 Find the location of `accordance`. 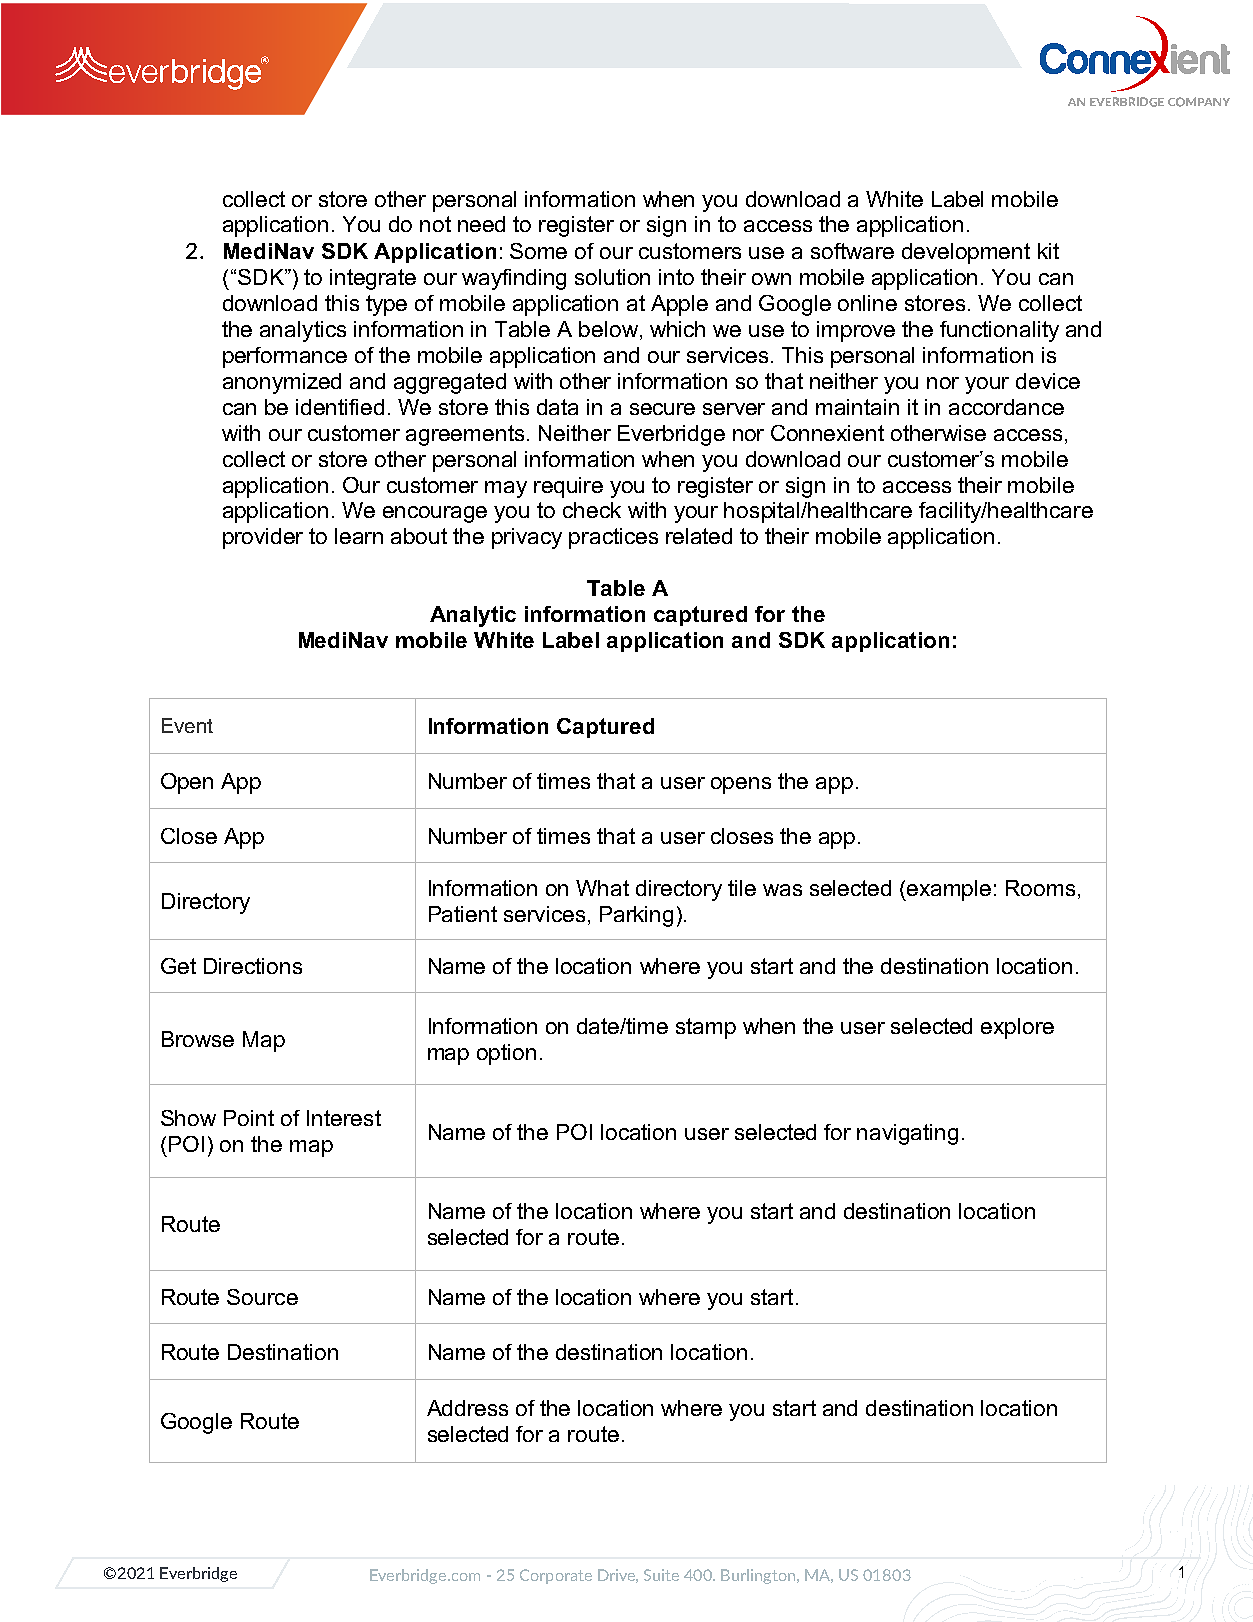

accordance is located at coordinates (1006, 407).
